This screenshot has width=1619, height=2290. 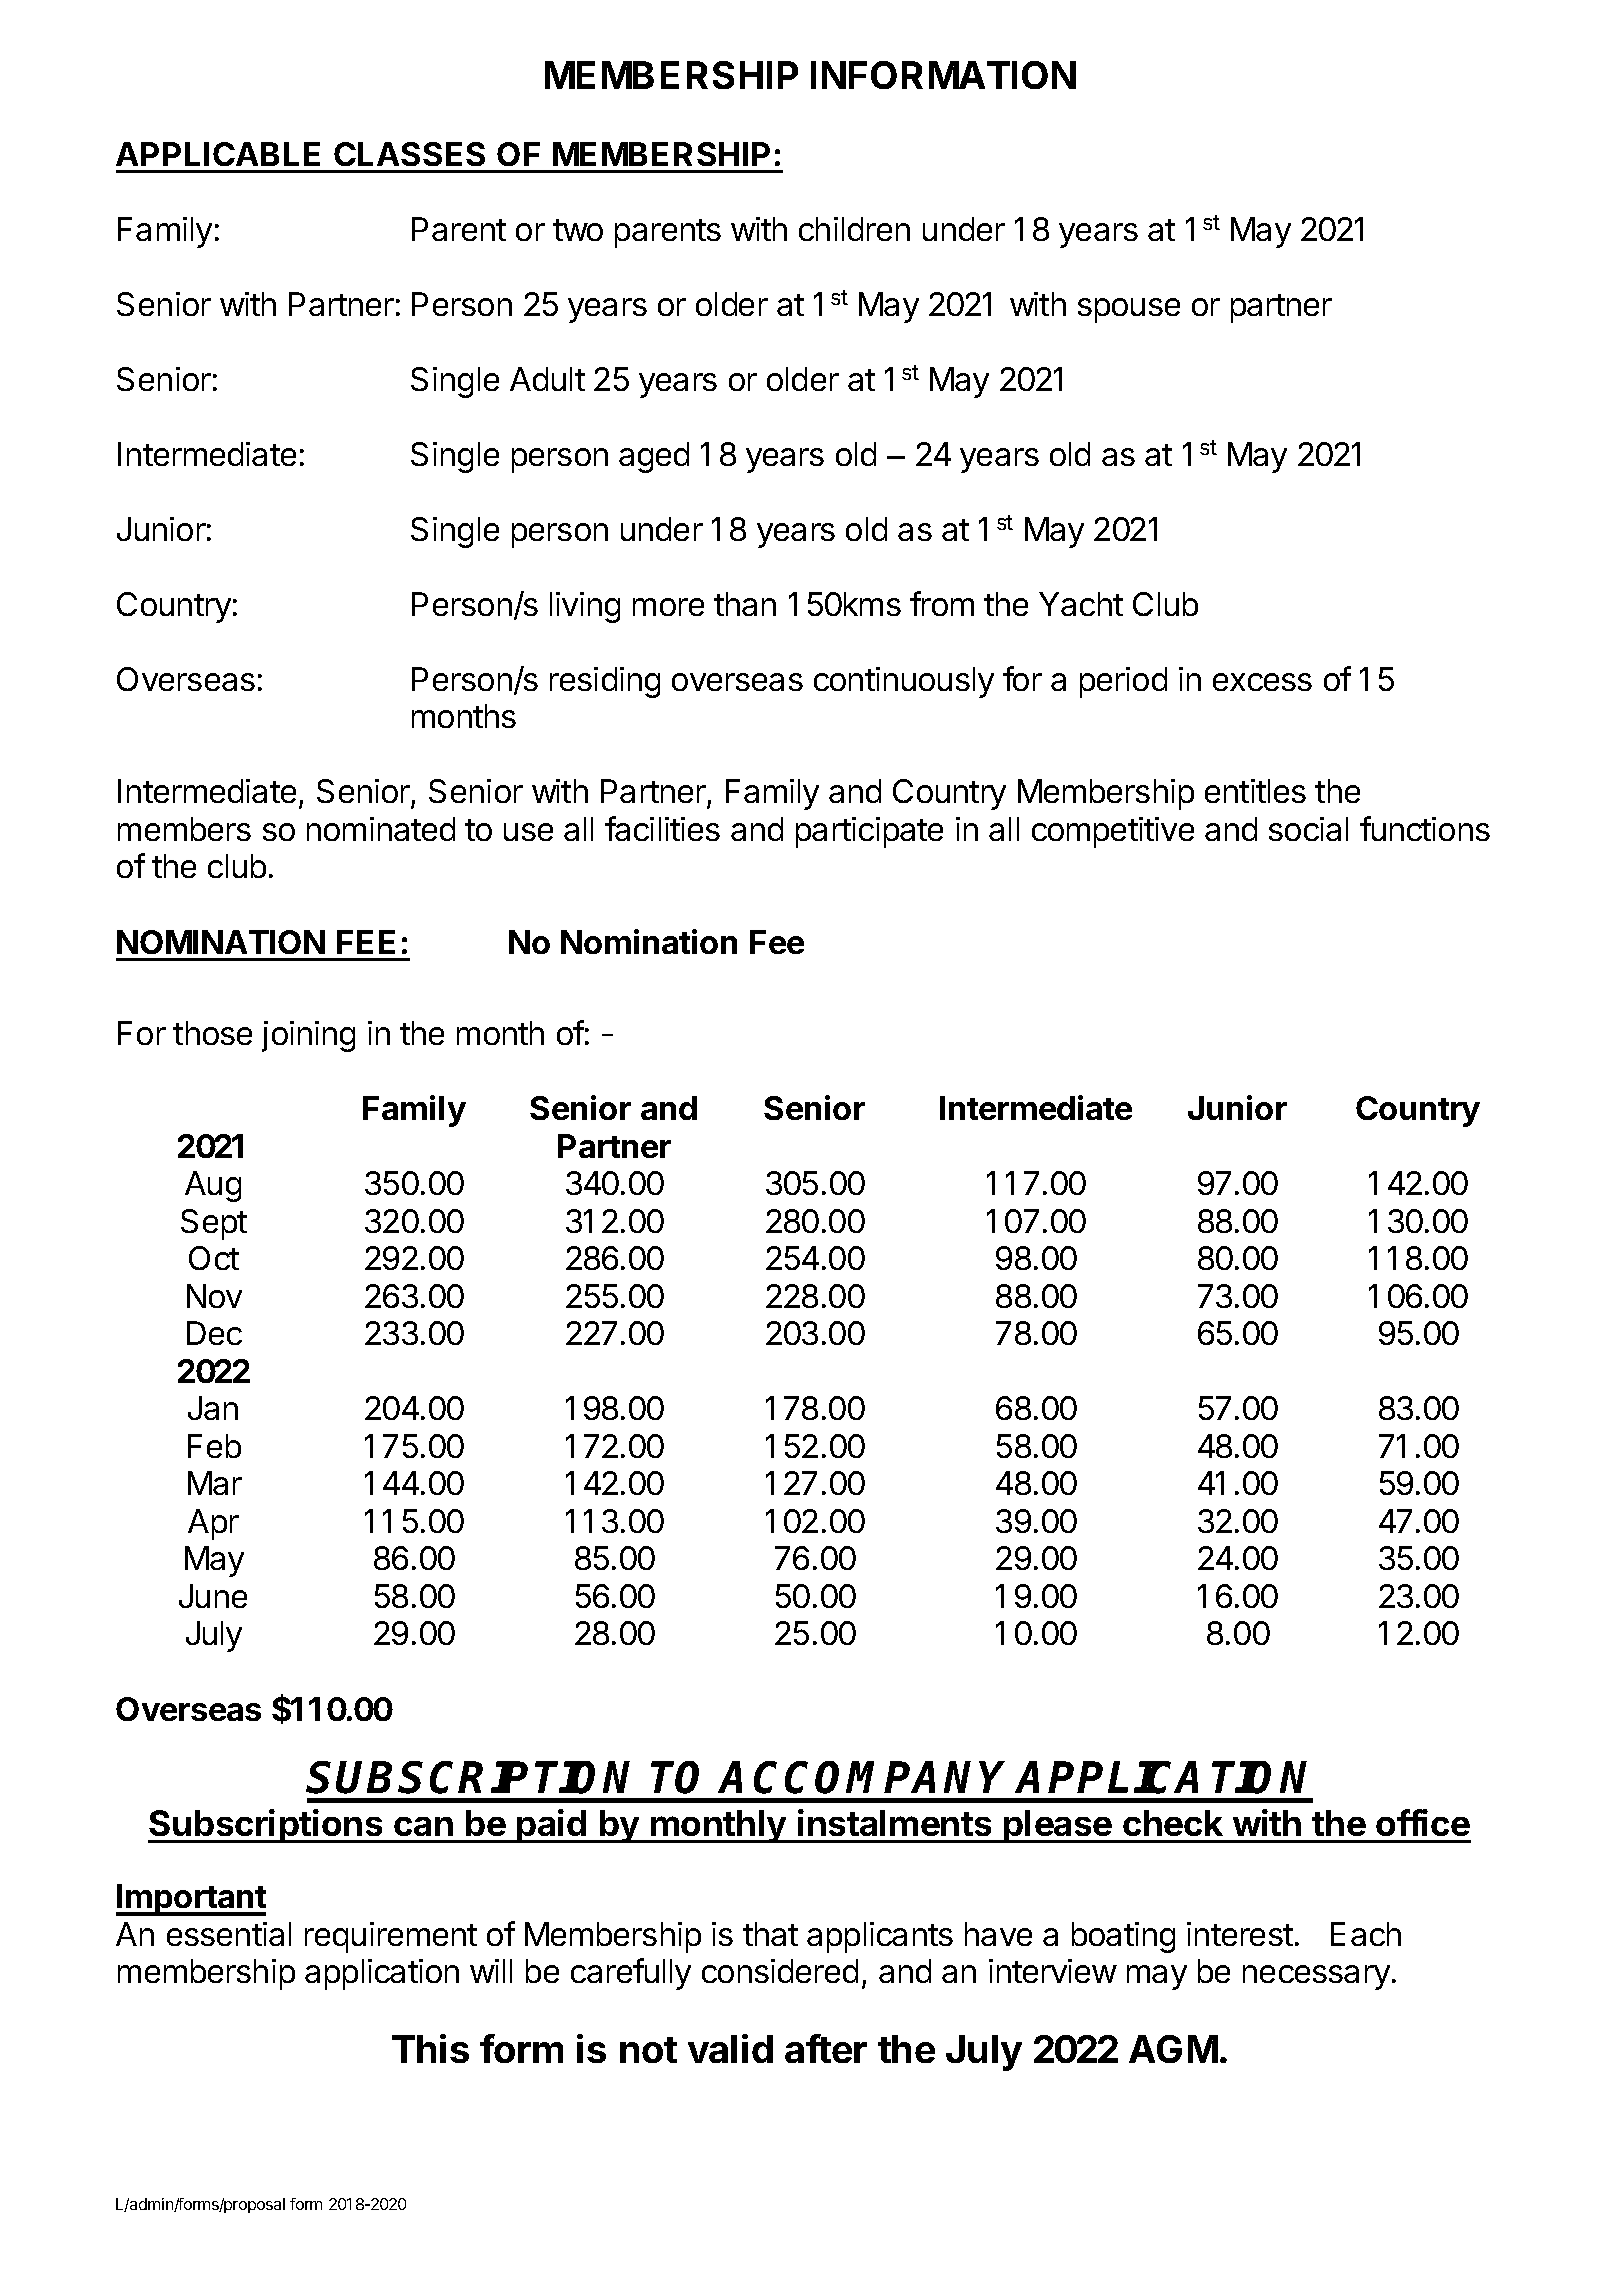 I want to click on children, so click(x=854, y=229).
